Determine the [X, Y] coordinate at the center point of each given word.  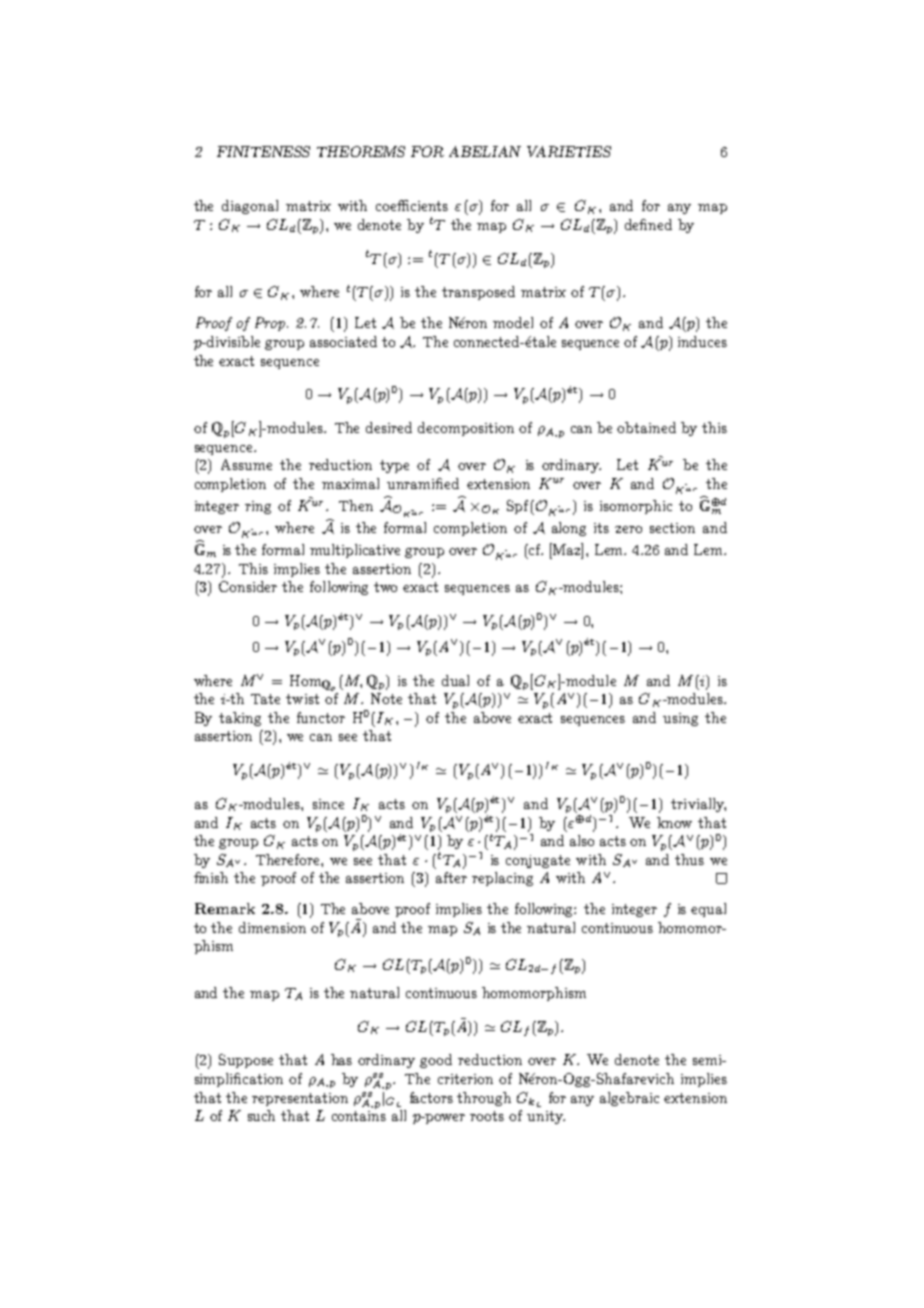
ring [258, 507]
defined [648, 224]
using [680, 719]
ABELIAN [485, 151]
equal [708, 910]
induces [702, 341]
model [513, 322]
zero [628, 529]
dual [455, 680]
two [385, 587]
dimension [272, 927]
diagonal [250, 207]
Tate [265, 699]
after [451, 877]
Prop [271, 324]
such [261, 1115]
